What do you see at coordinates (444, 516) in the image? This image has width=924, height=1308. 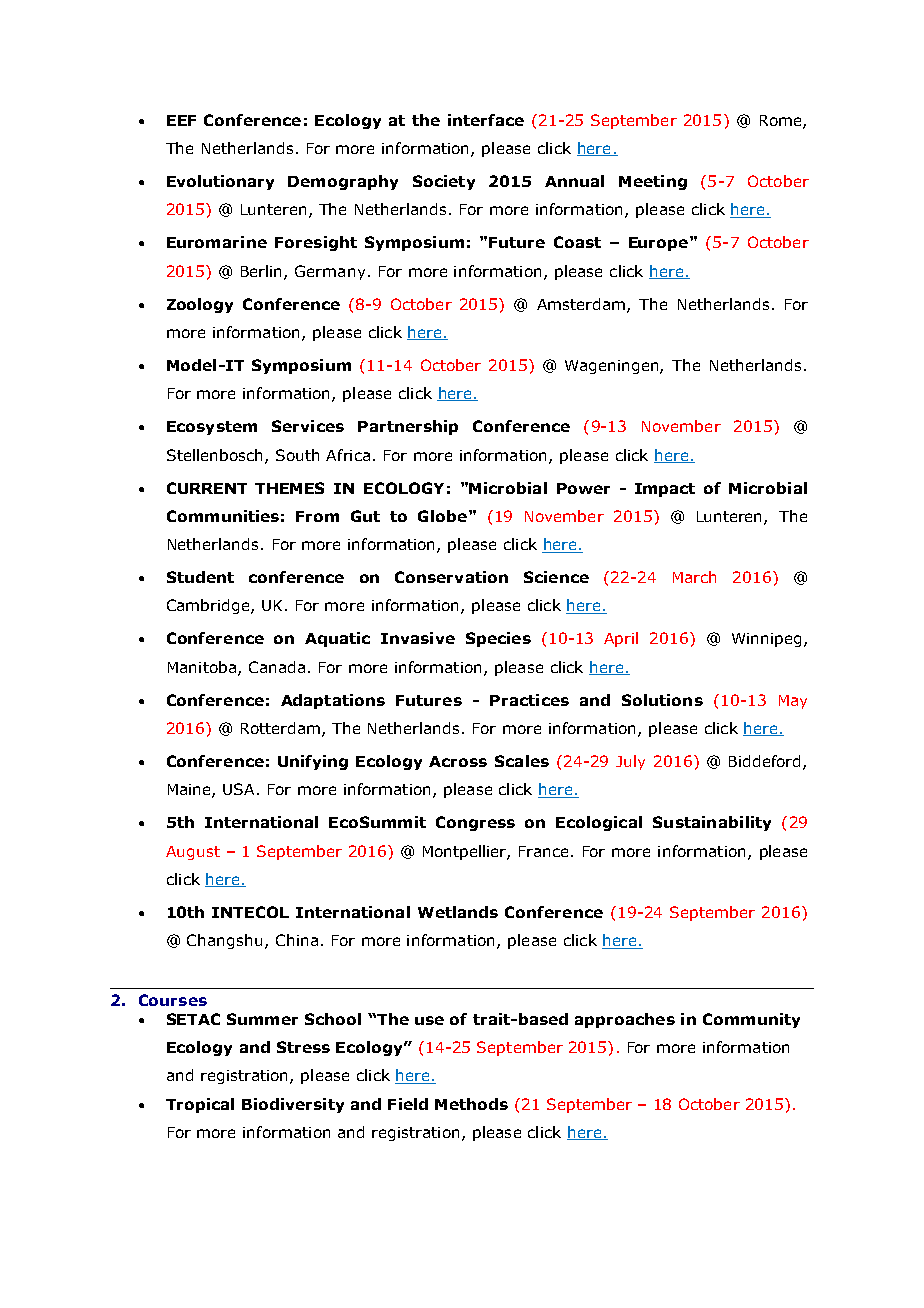 I see `Globe` at bounding box center [444, 516].
